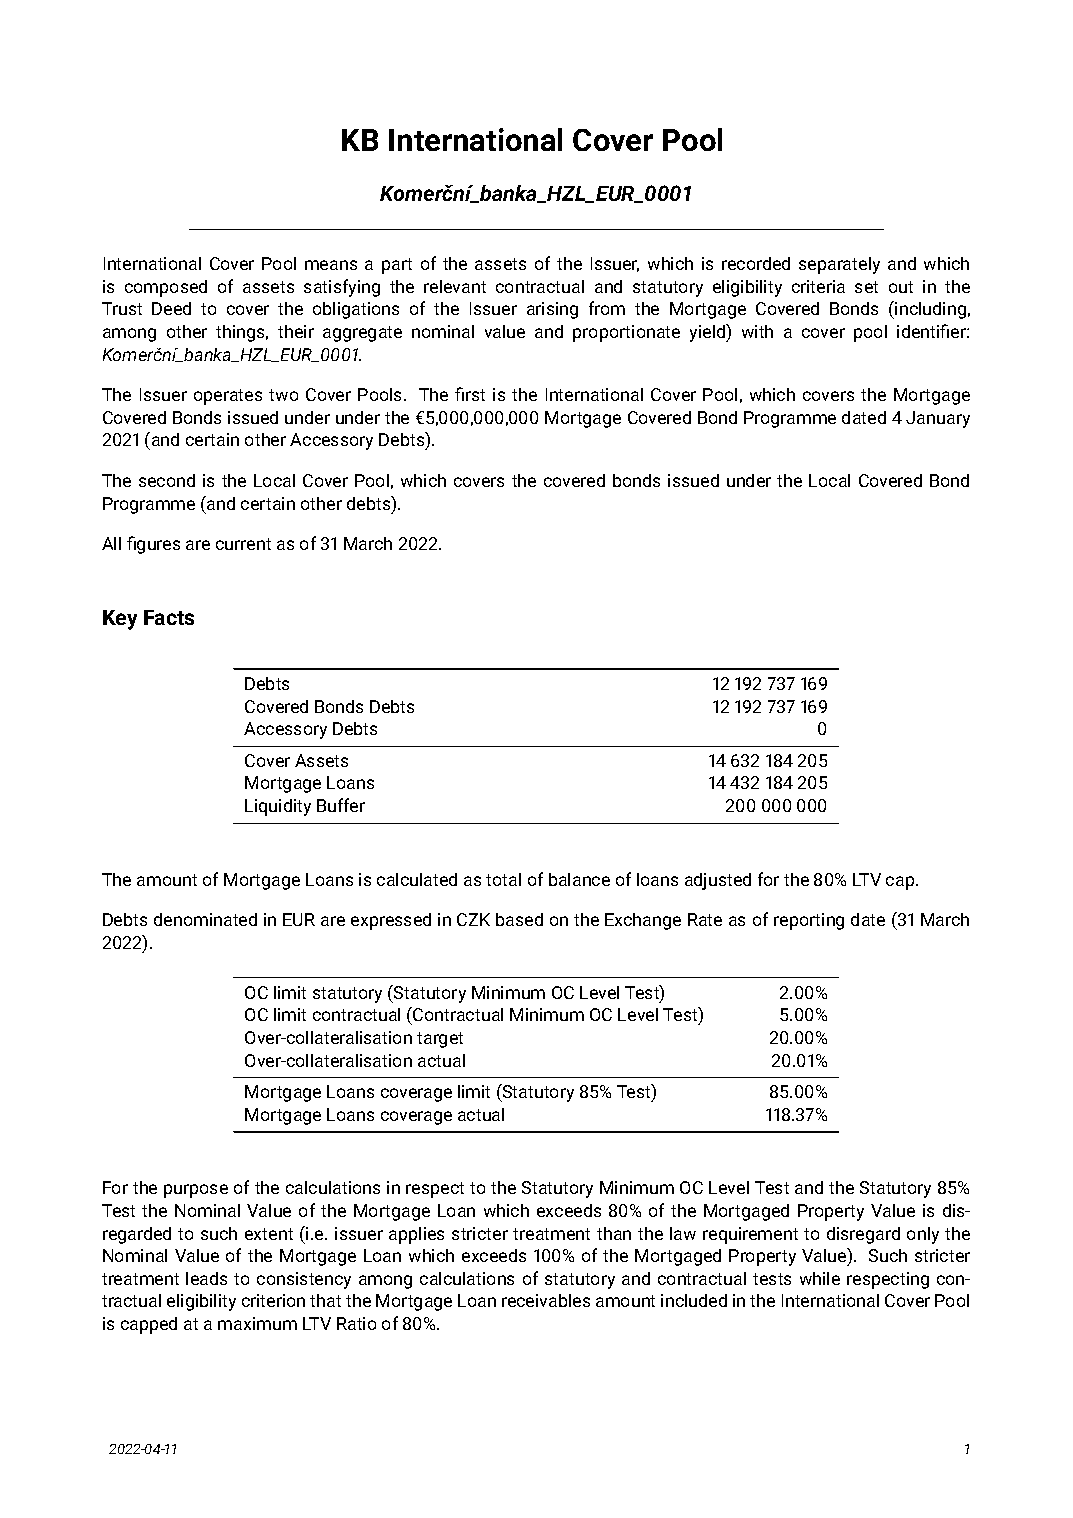  Describe the element at coordinates (171, 308) in the image. I see `Deed` at that location.
